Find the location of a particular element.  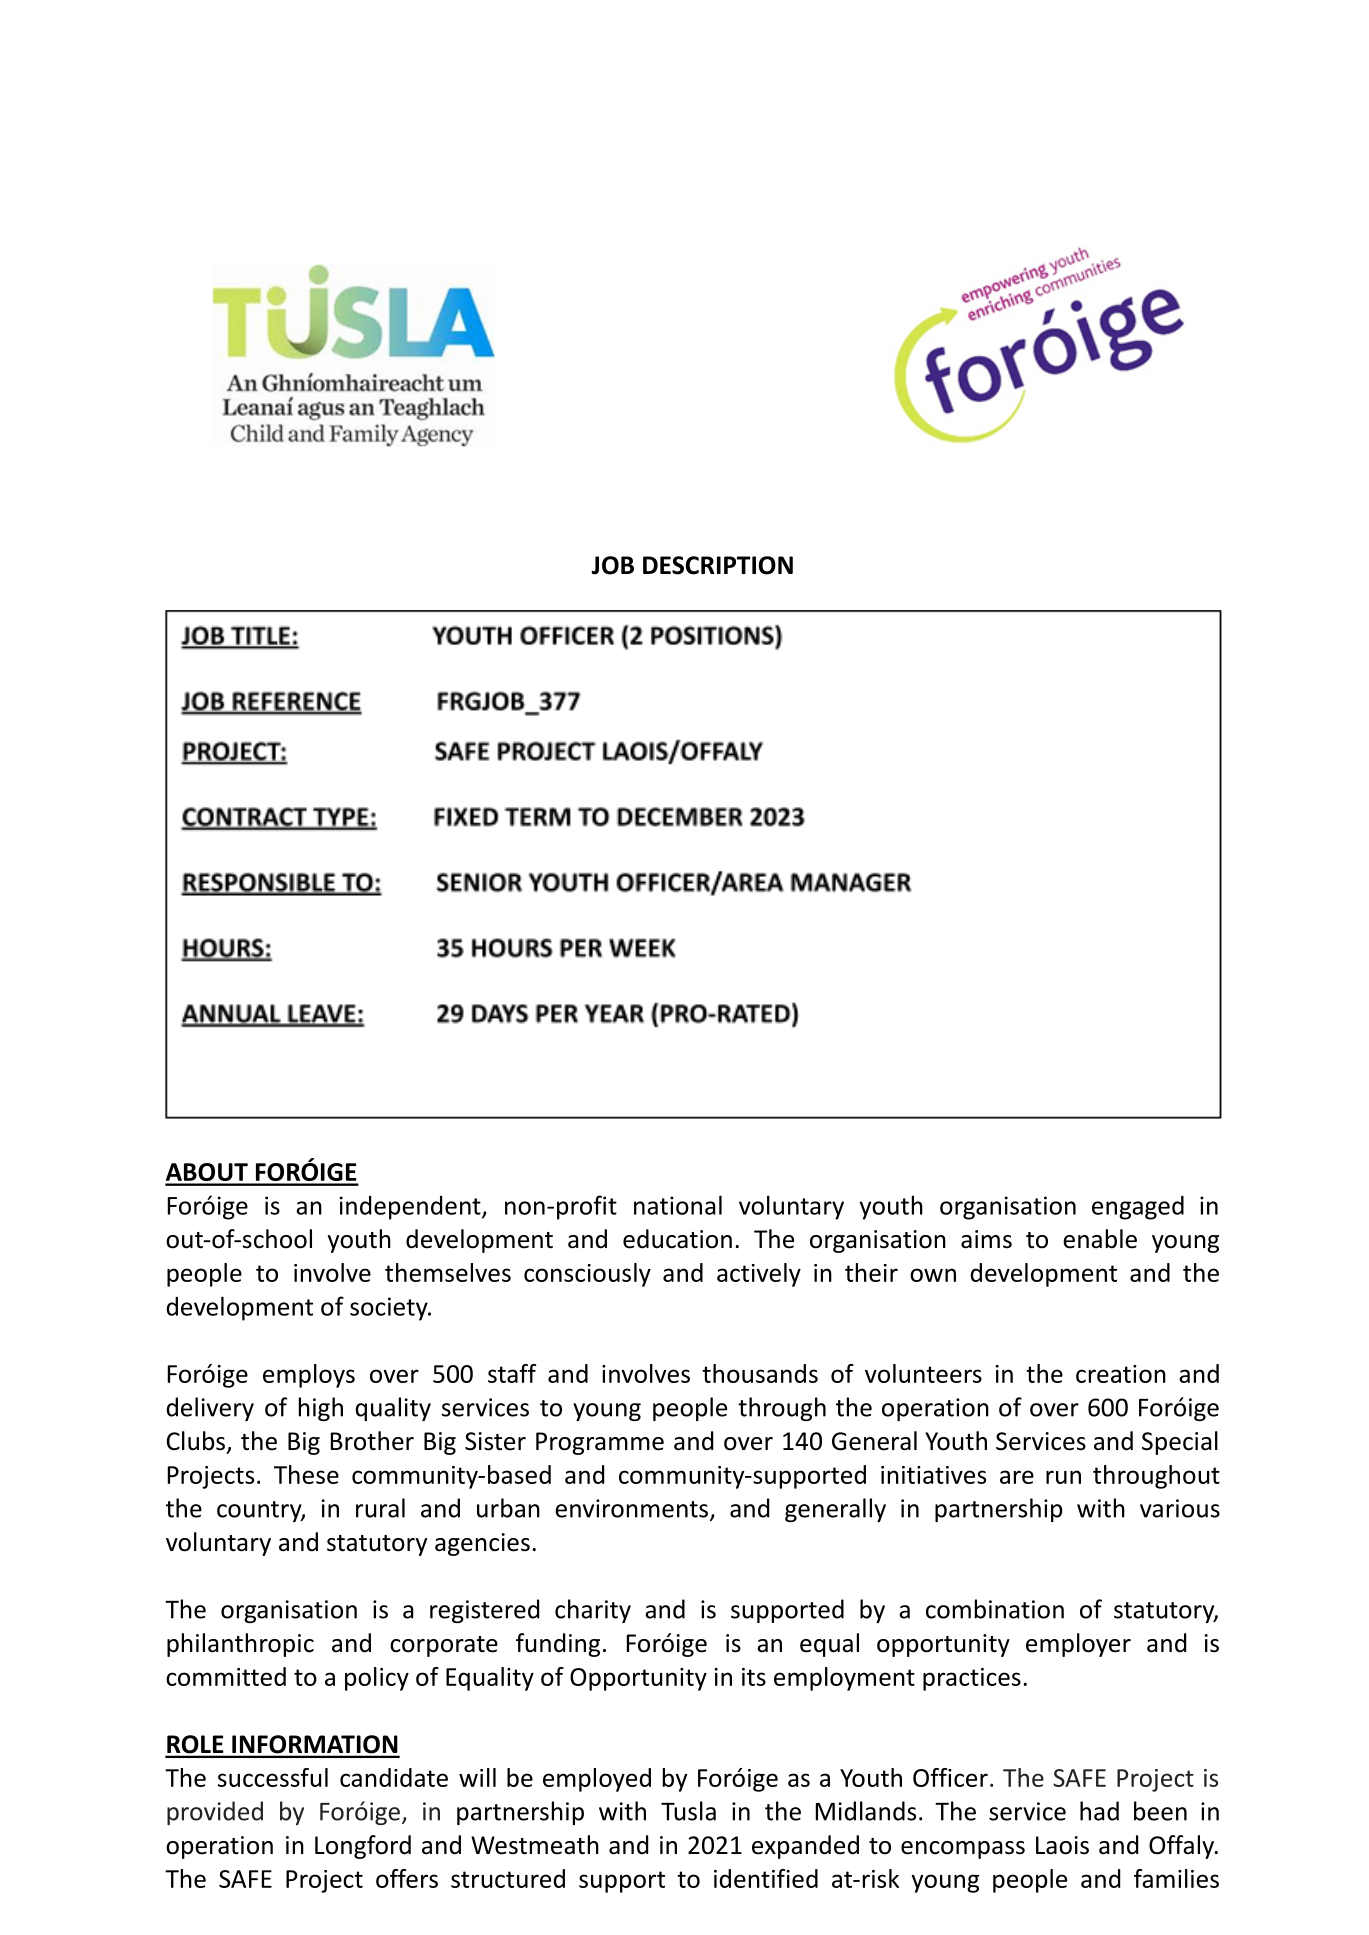

independent is located at coordinates (411, 1208).
